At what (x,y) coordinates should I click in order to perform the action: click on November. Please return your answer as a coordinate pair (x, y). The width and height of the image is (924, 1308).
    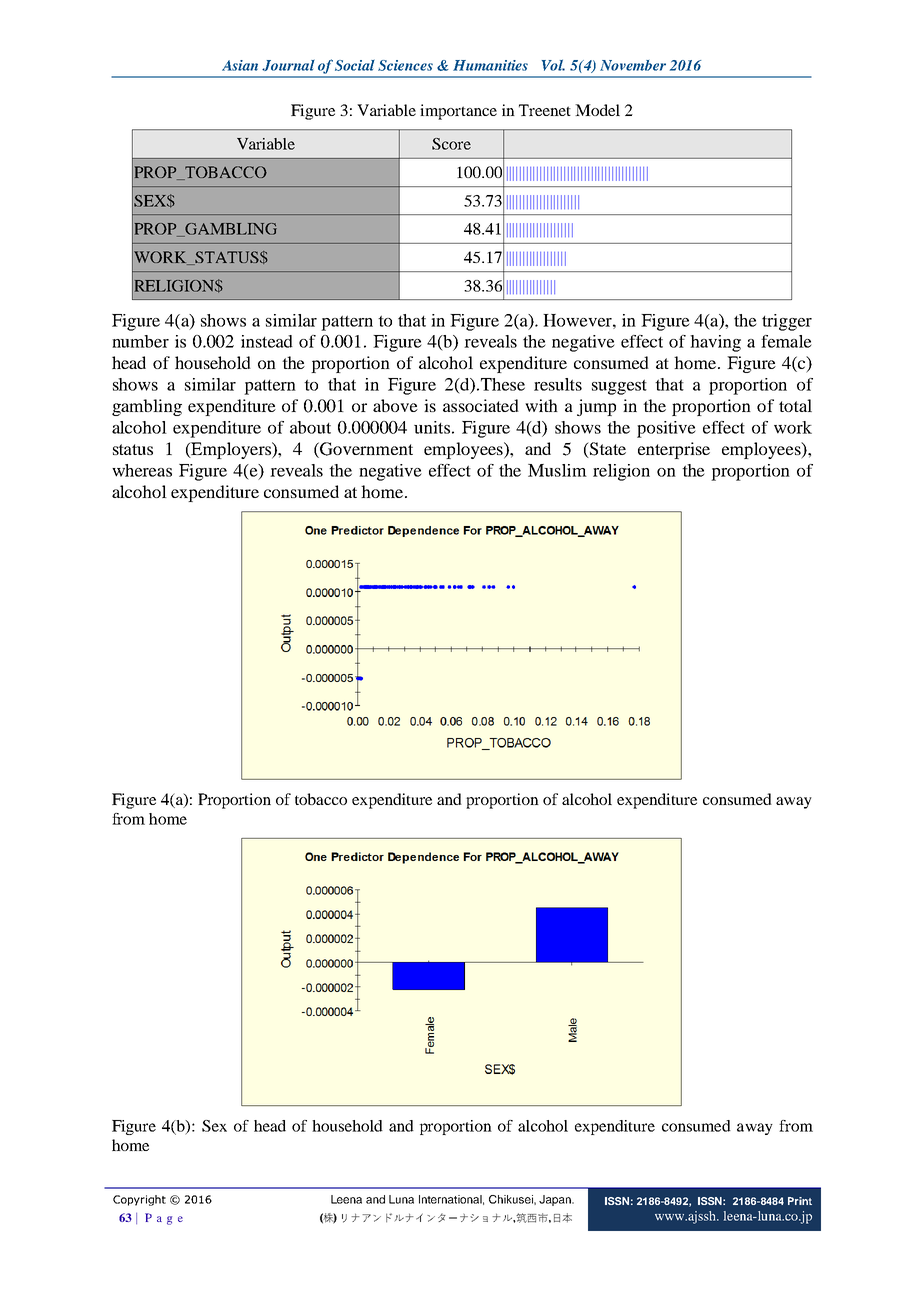
    Looking at the image, I should click on (633, 65).
